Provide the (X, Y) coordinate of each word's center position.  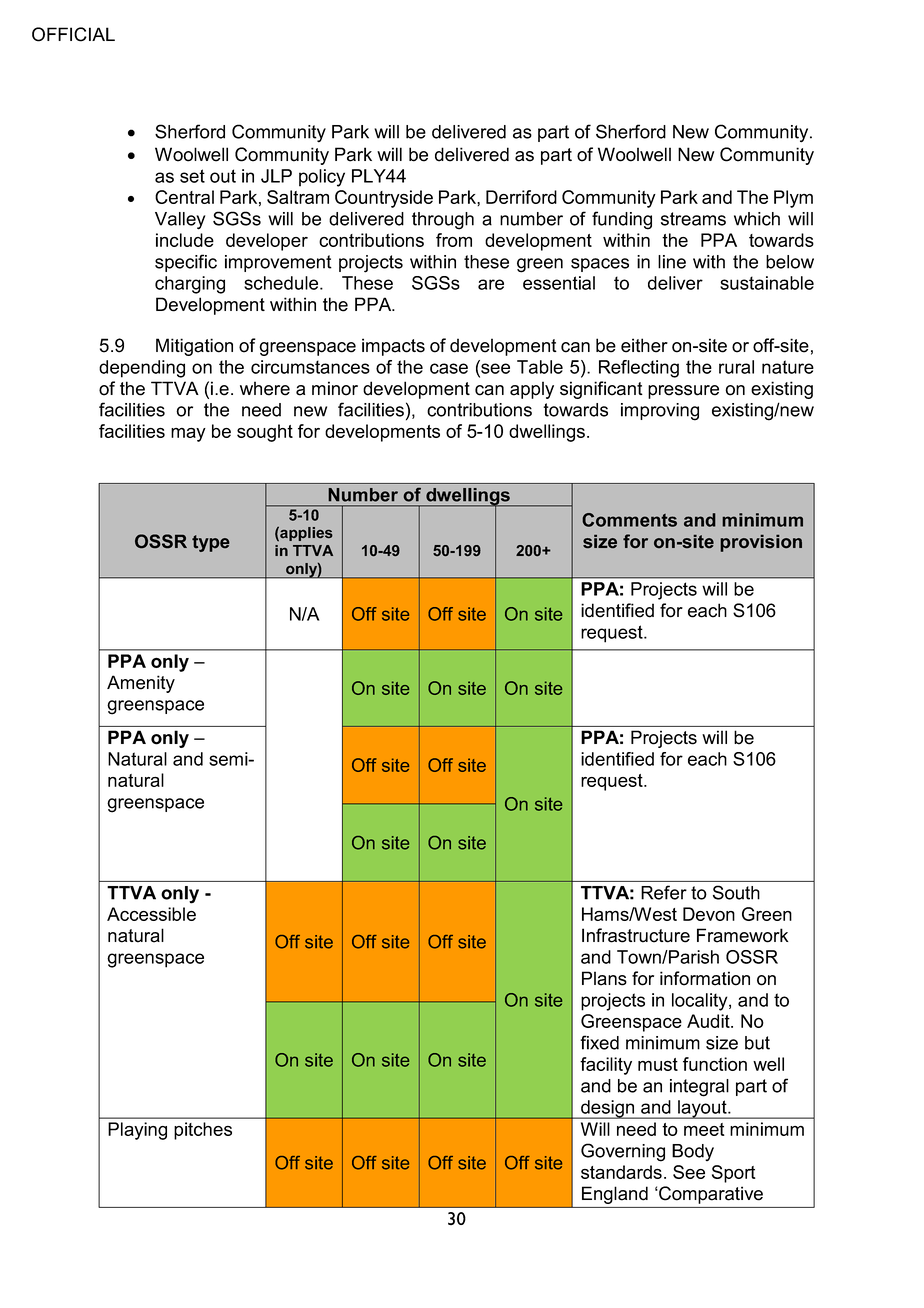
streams (693, 219)
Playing (137, 1131)
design (608, 1109)
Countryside (384, 199)
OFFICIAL (73, 34)
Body (693, 1152)
